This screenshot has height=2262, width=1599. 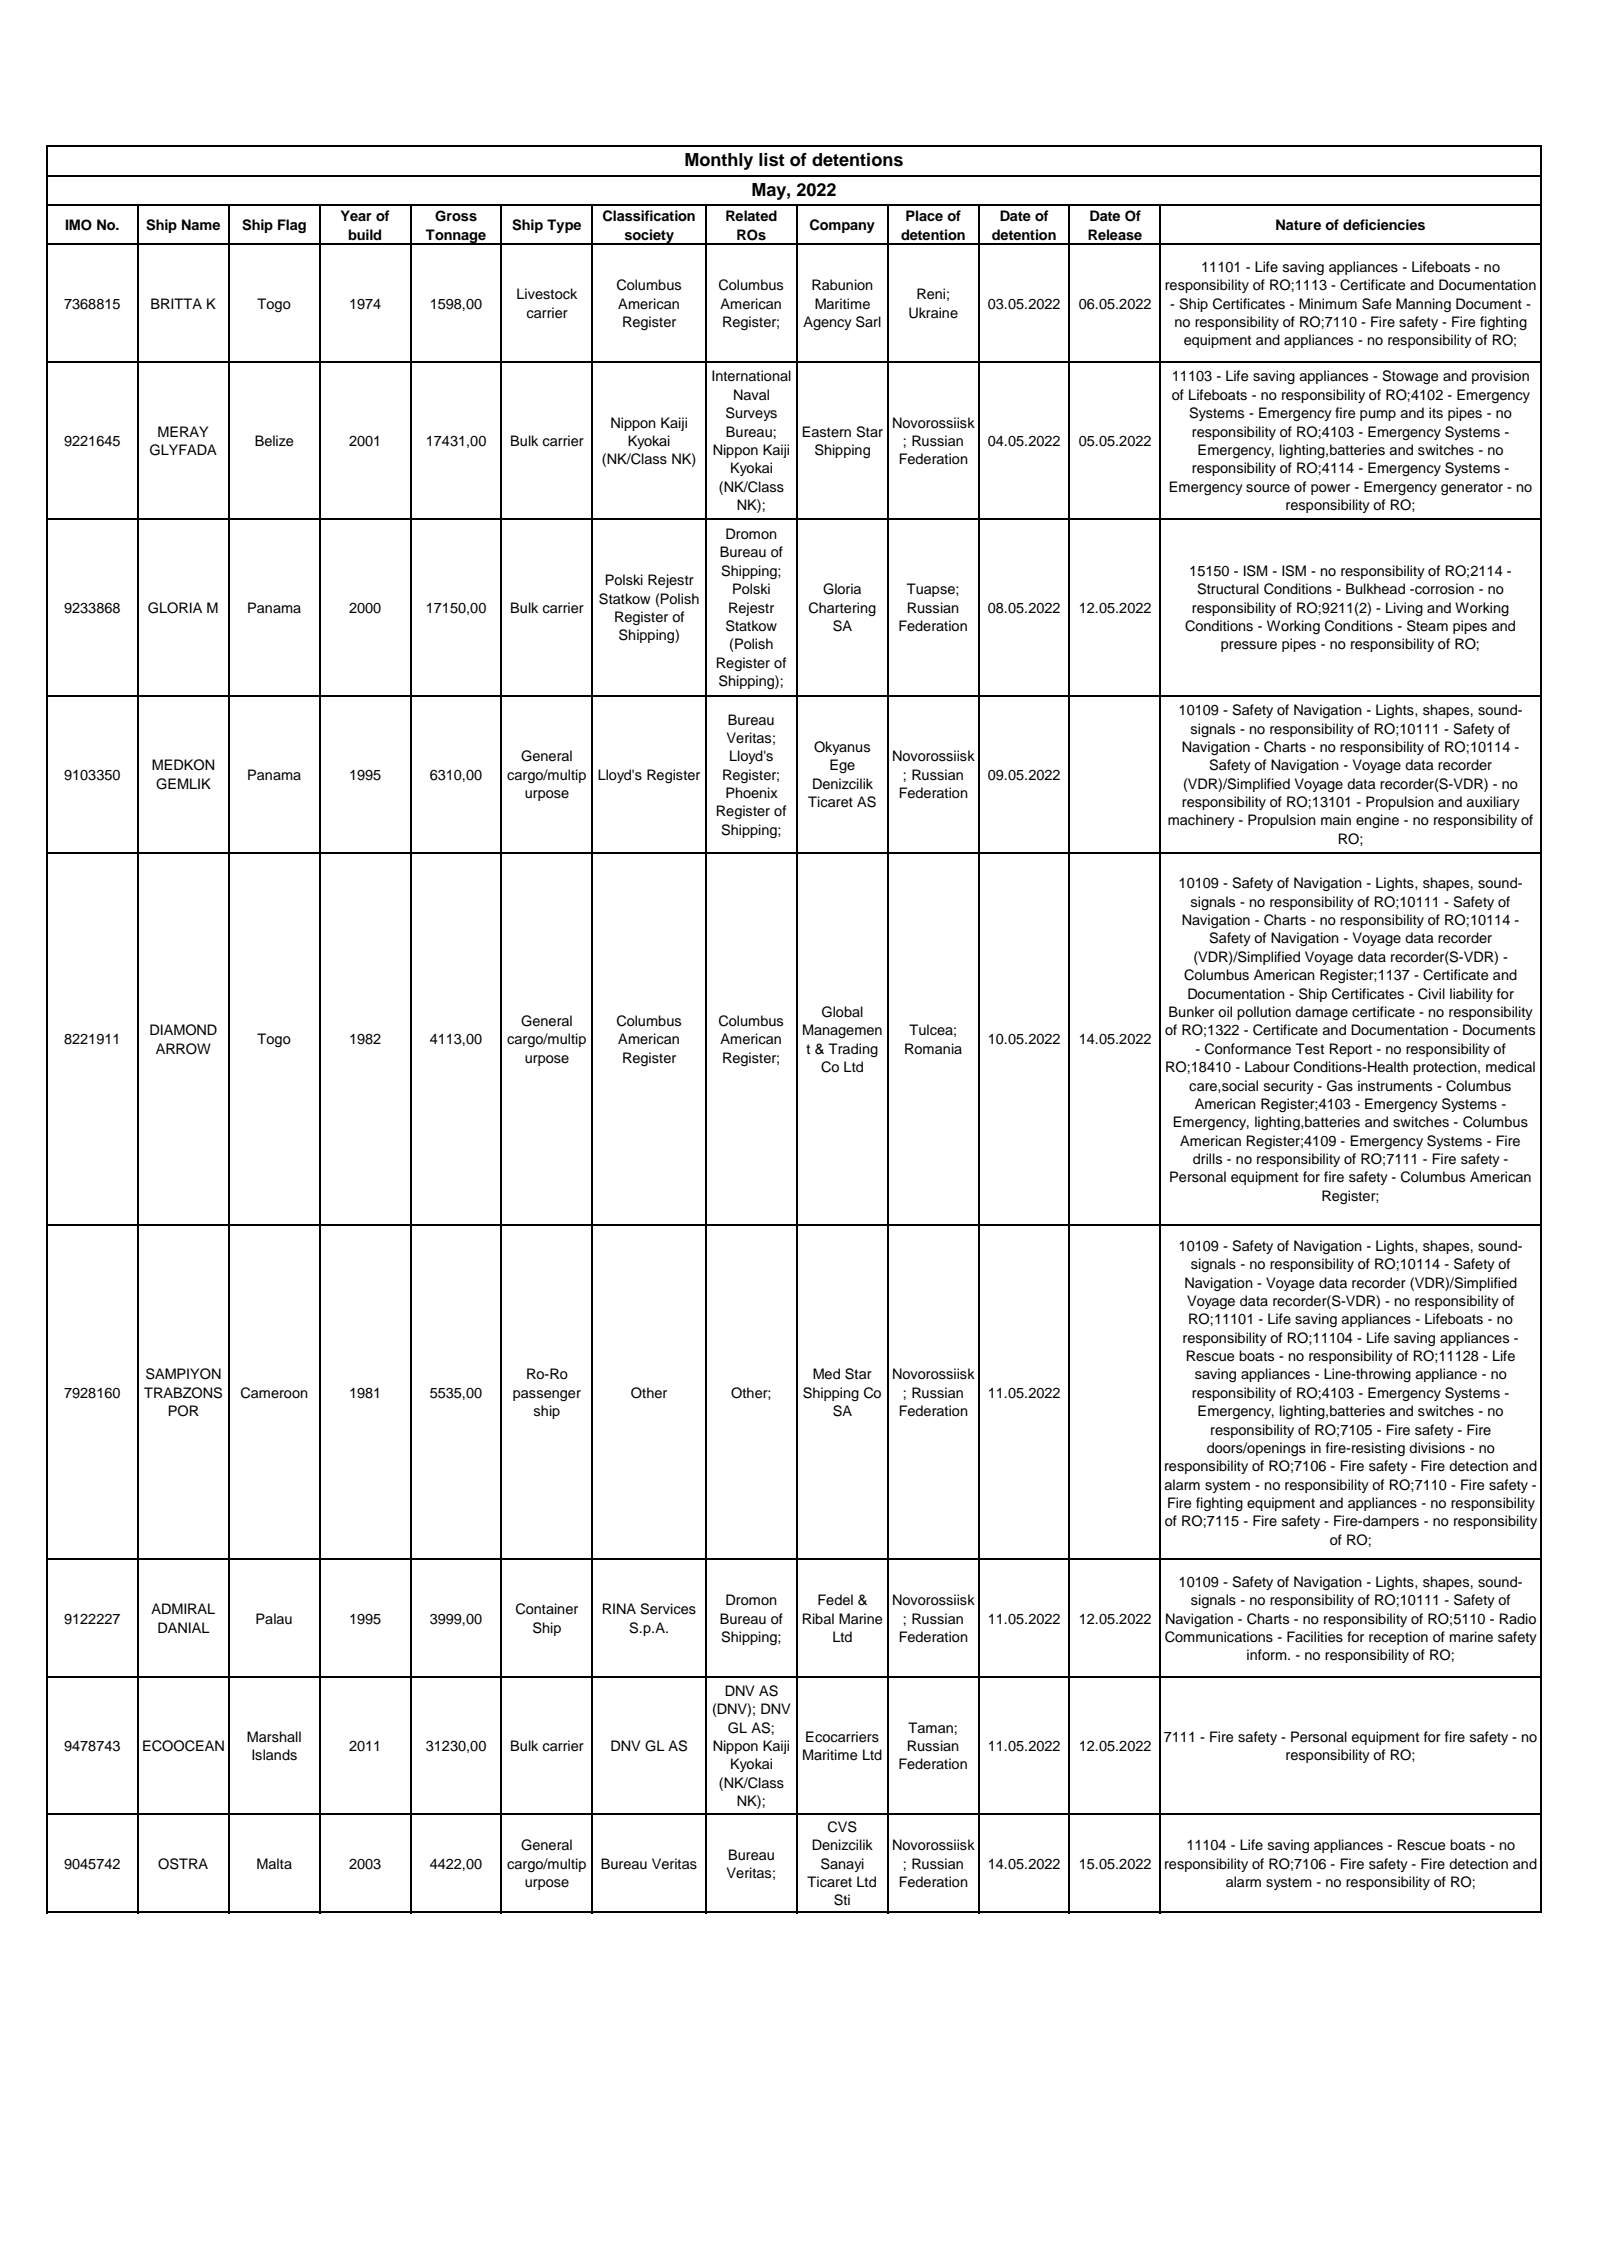 What do you see at coordinates (292, 226) in the screenshot?
I see `Flag` at bounding box center [292, 226].
